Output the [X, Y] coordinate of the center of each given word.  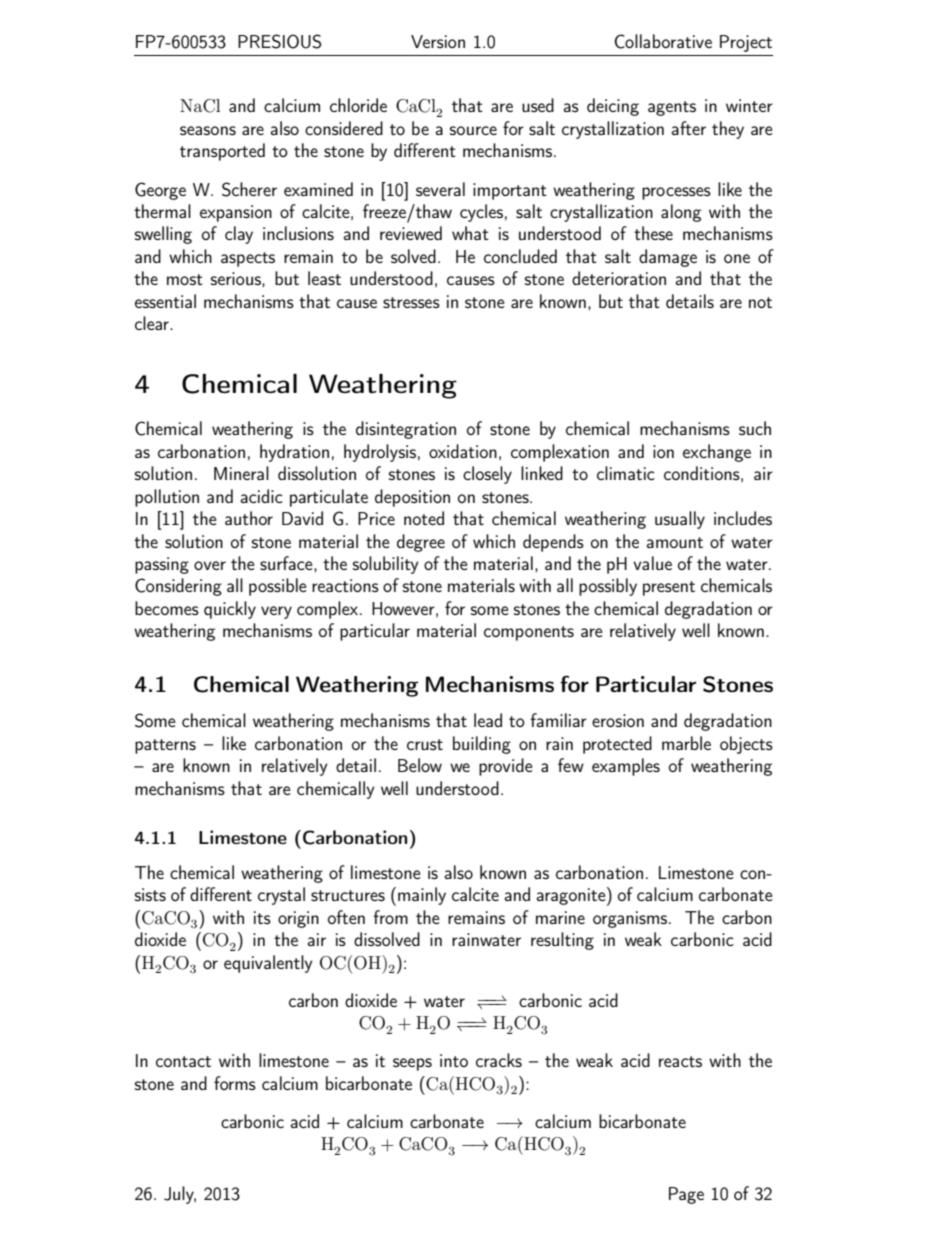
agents [672, 108]
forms [235, 1083]
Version [438, 41]
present [669, 588]
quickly [230, 610]
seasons [208, 130]
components [529, 633]
